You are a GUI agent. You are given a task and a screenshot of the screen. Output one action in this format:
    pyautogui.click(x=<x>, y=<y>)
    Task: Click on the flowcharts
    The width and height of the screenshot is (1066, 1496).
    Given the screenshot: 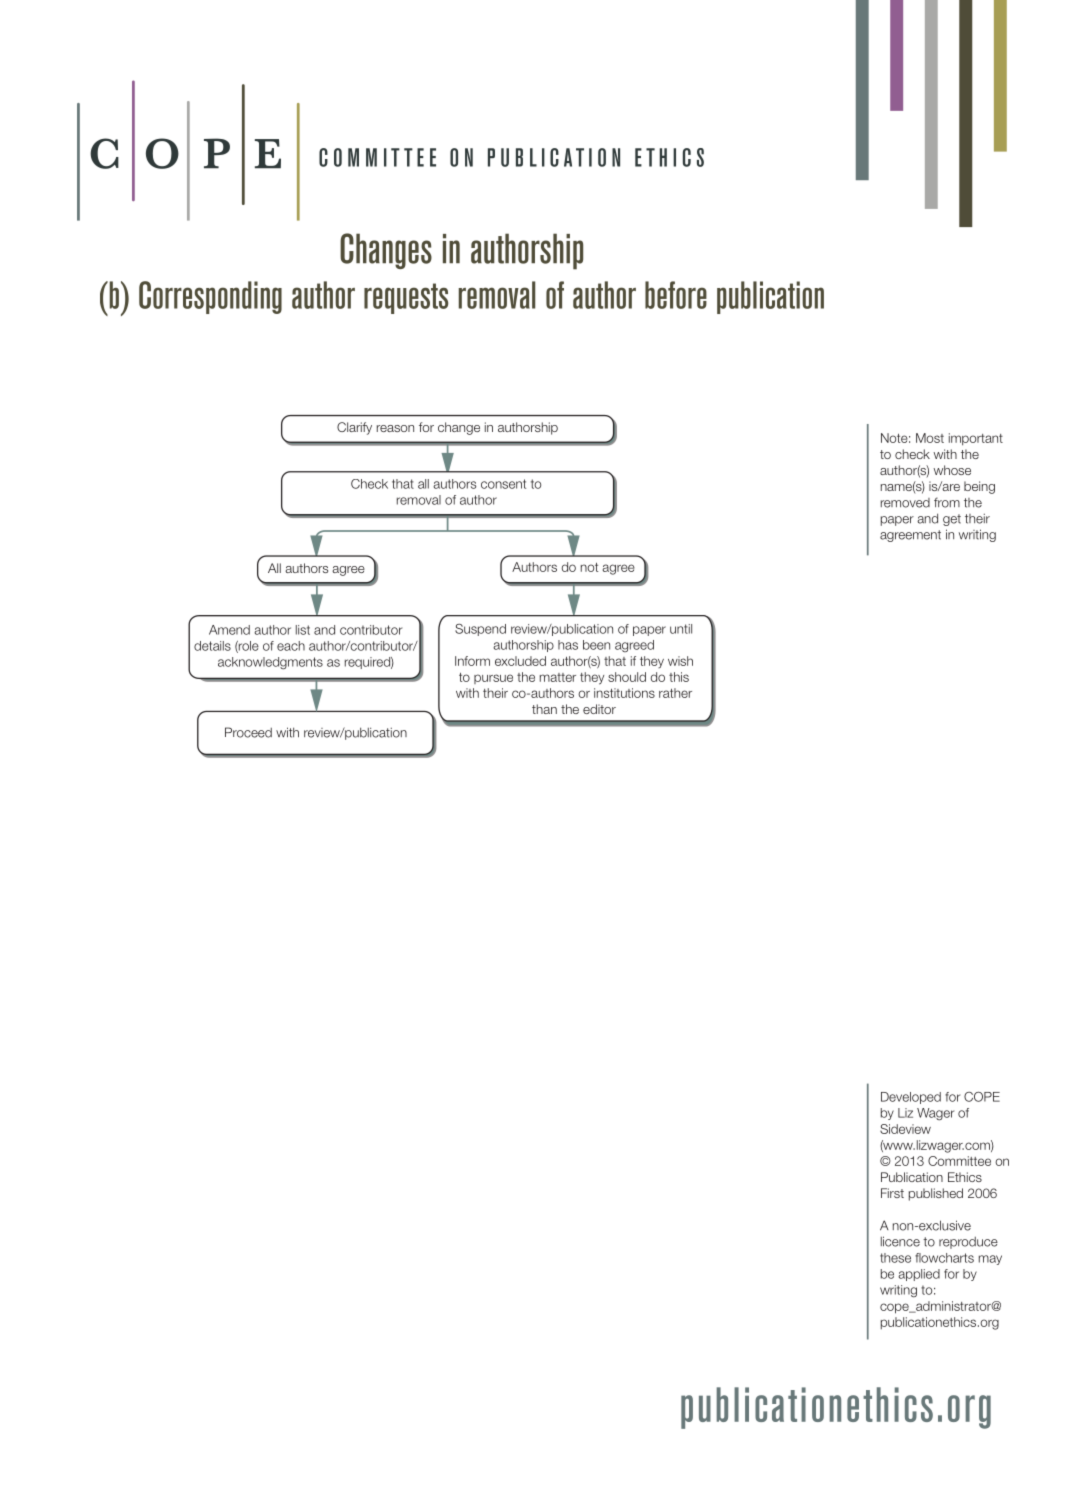 What is the action you would take?
    pyautogui.click(x=944, y=1258)
